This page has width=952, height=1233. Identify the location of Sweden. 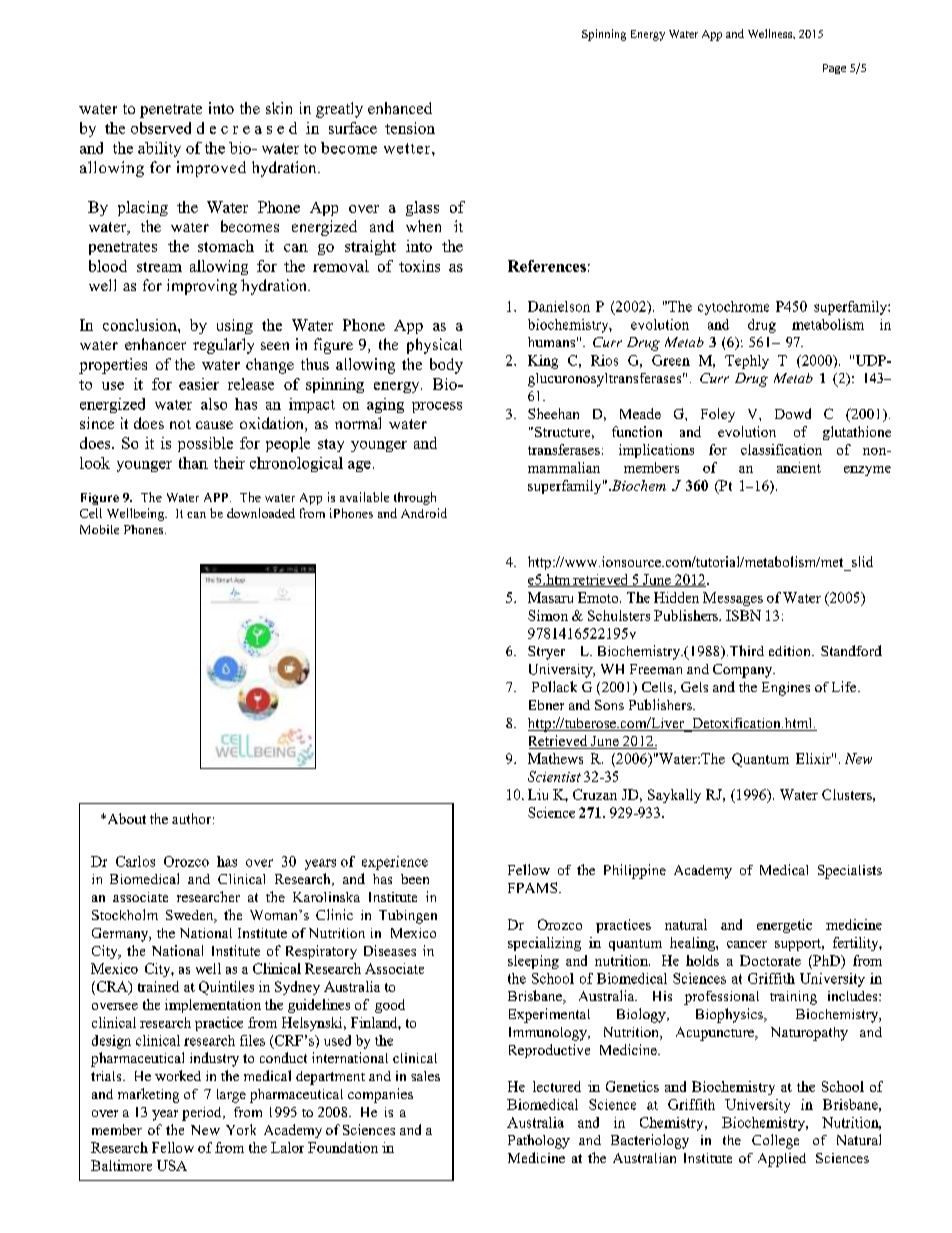
(191, 916).
